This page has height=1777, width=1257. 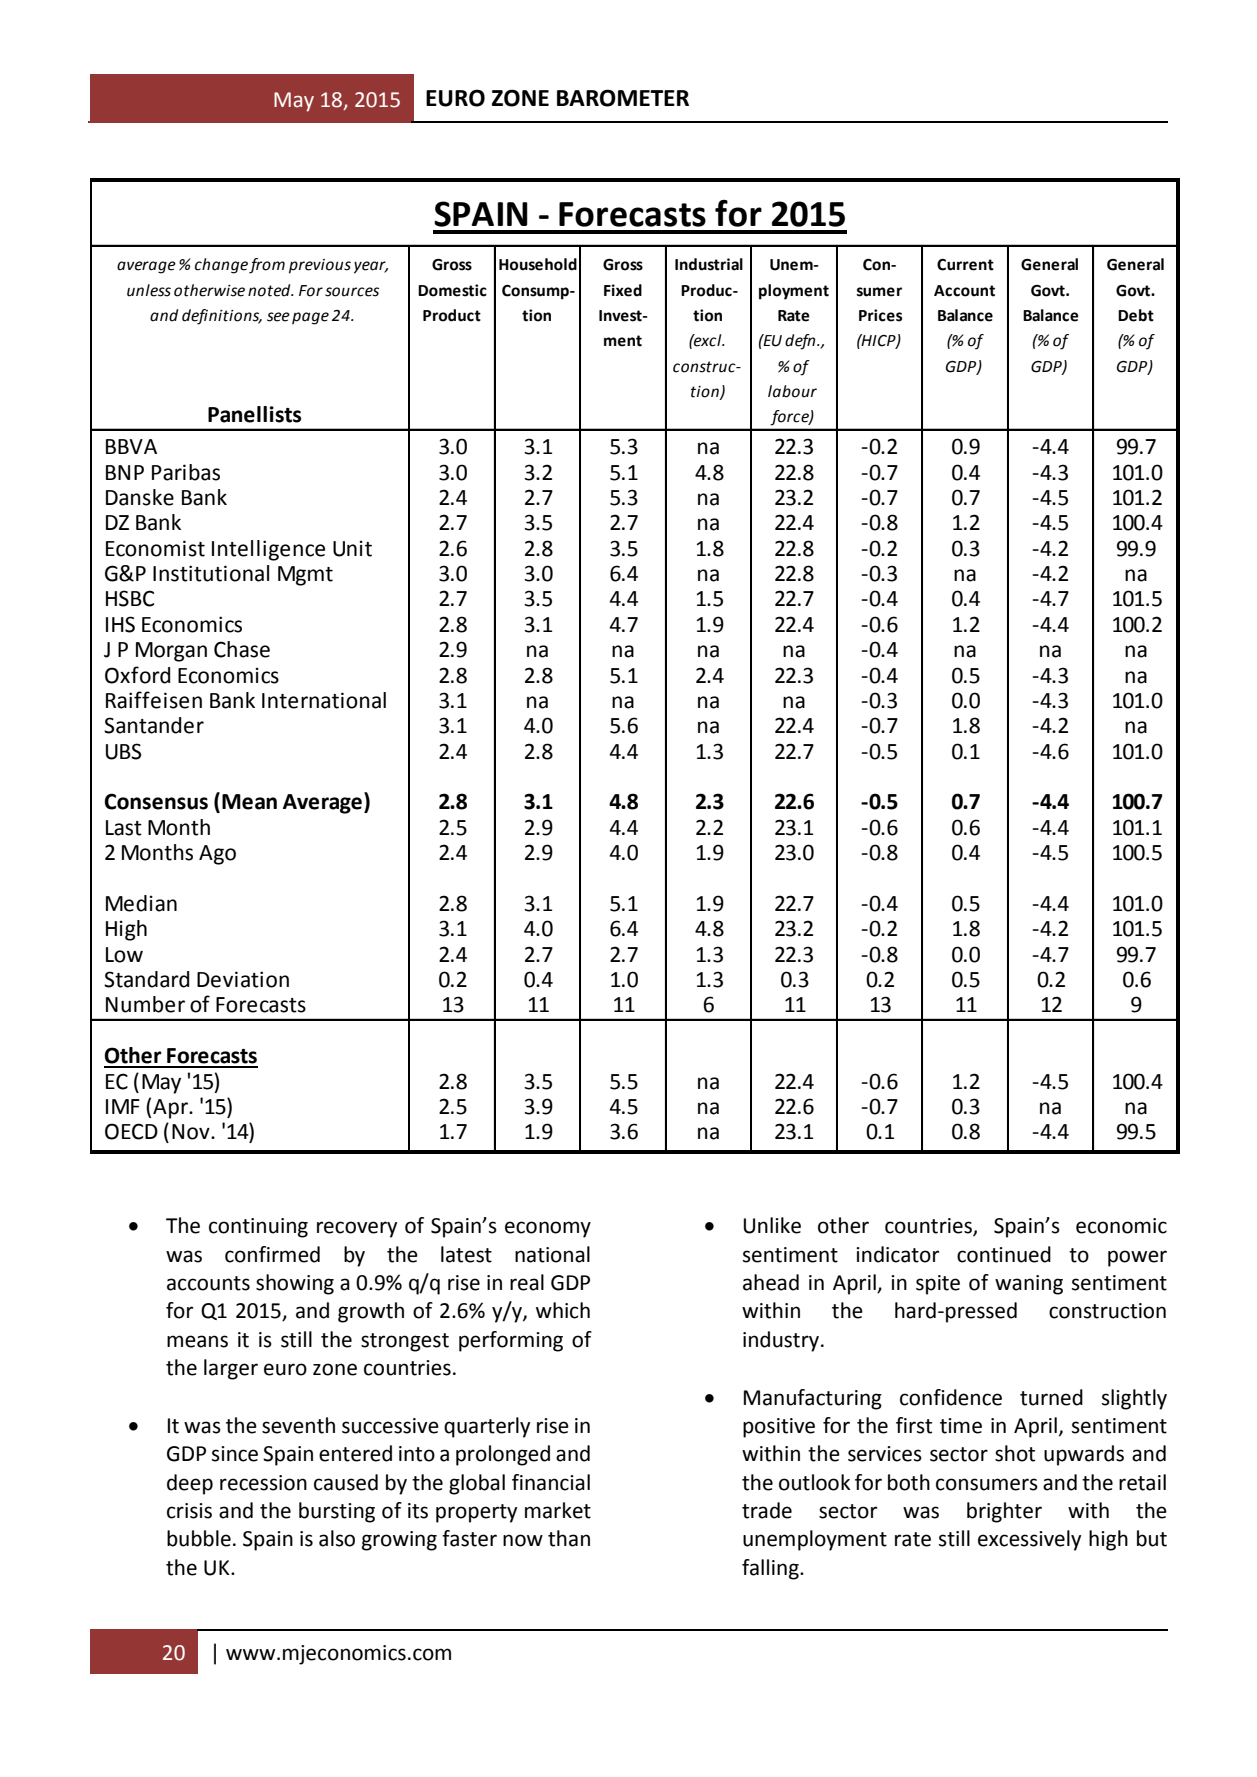 I want to click on bubble, so click(x=199, y=1538).
